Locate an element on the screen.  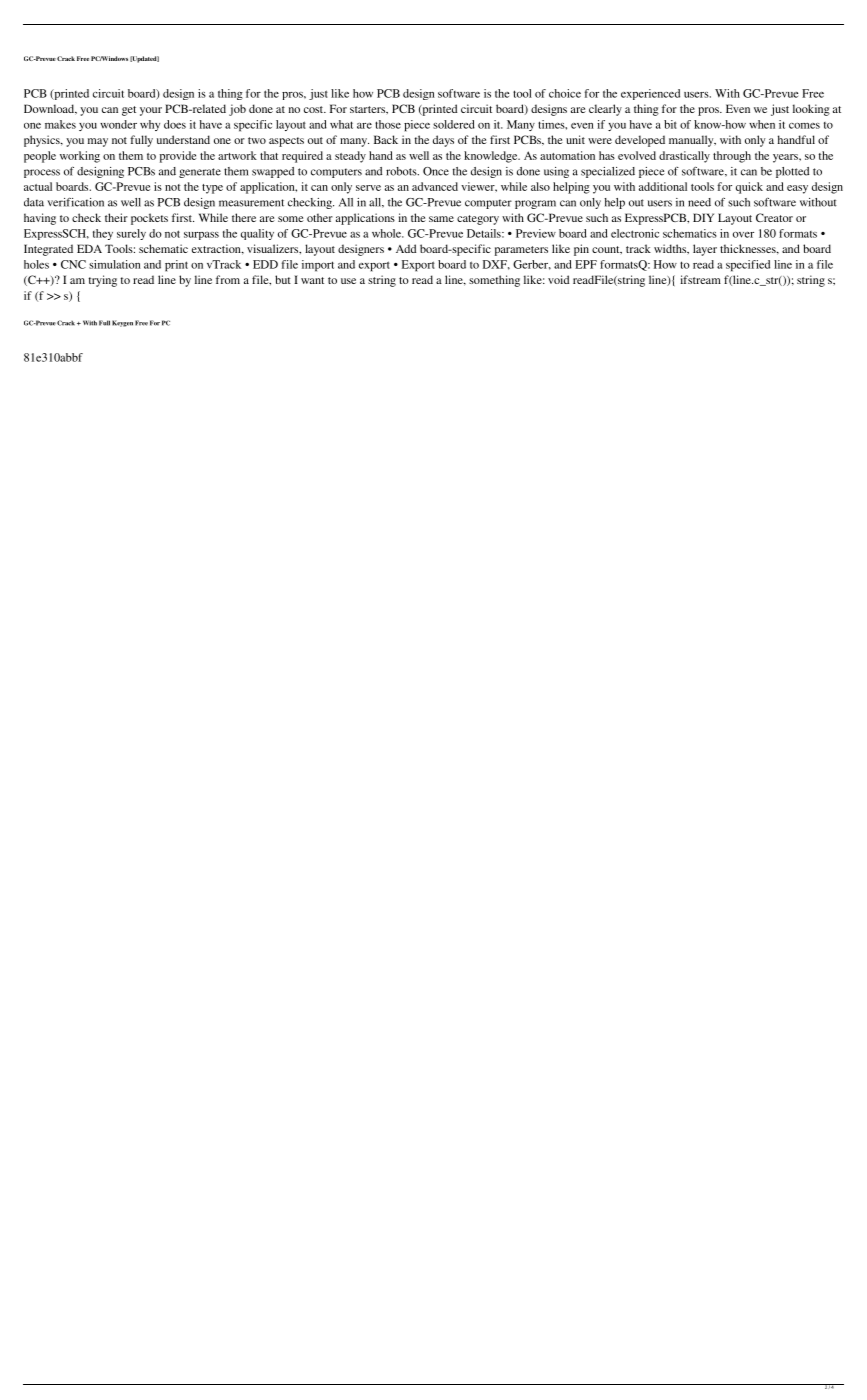
their is located at coordinates (116, 217).
